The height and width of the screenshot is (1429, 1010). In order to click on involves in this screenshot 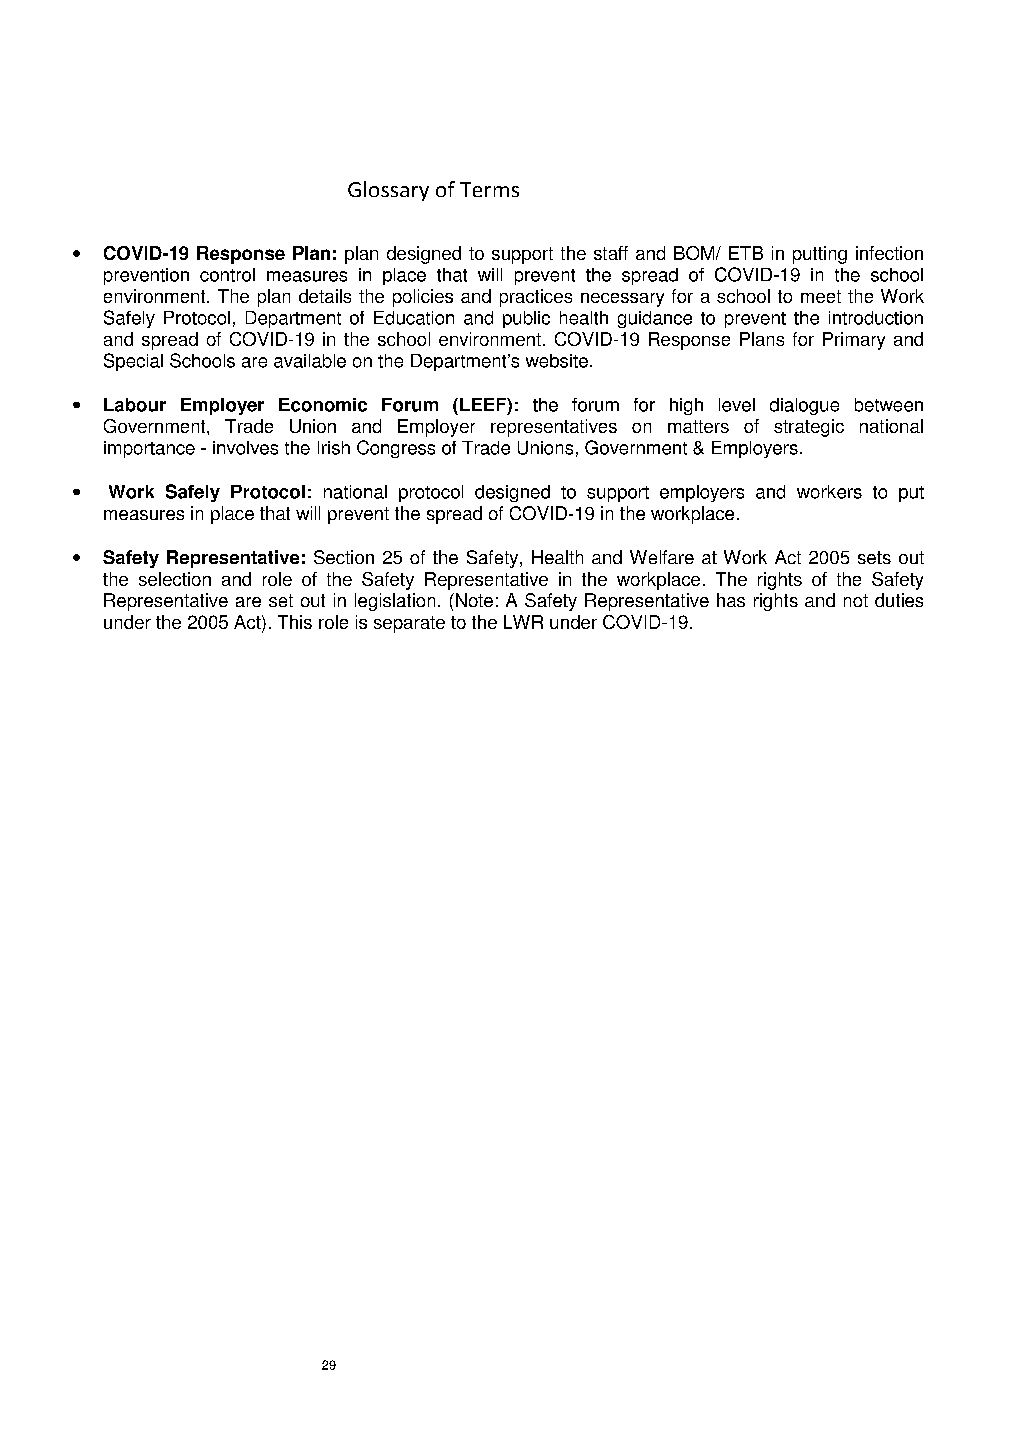, I will do `click(245, 448)`.
